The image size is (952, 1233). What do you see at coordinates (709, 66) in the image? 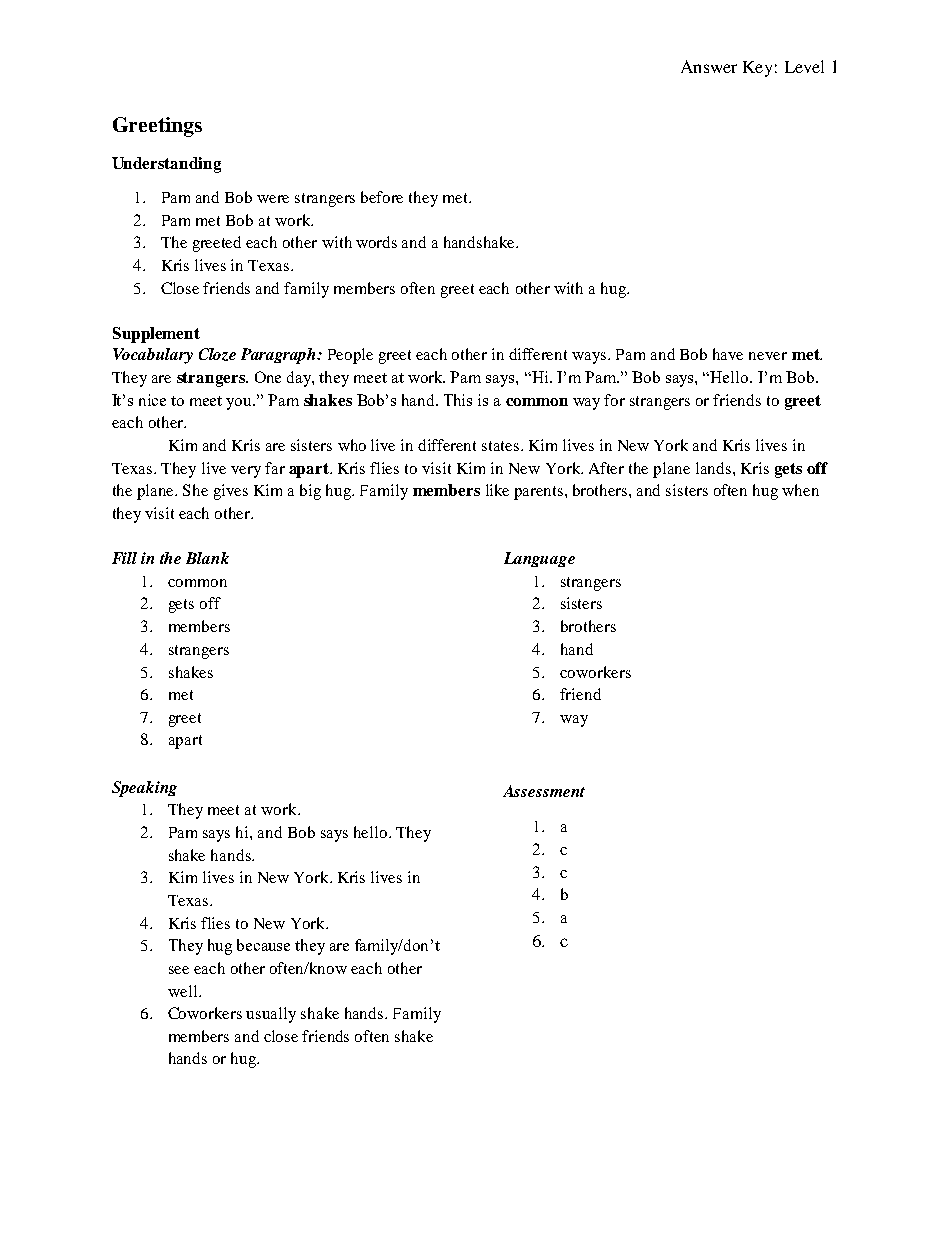
I see `Answer` at bounding box center [709, 66].
